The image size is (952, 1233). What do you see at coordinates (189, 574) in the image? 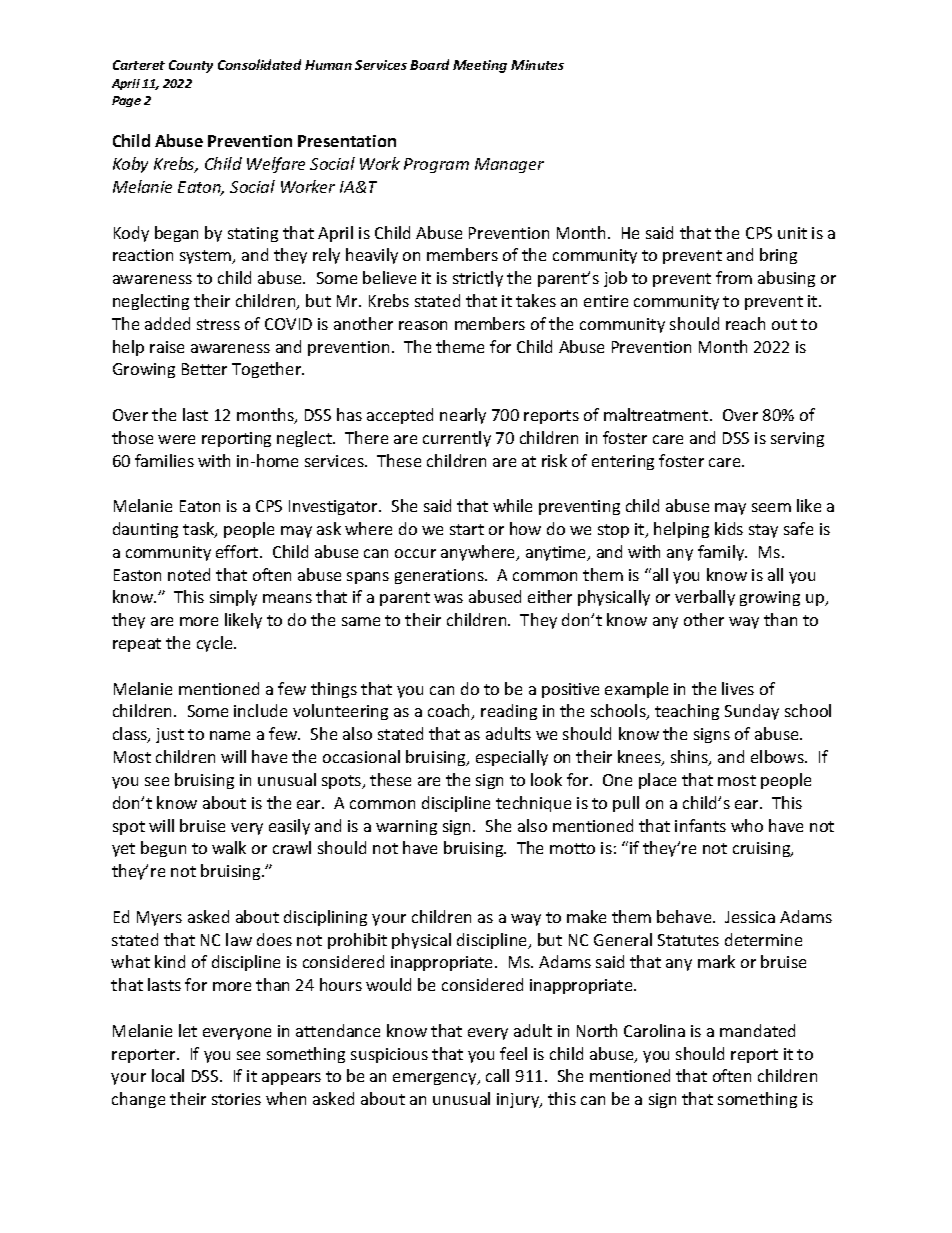
I see `noted` at bounding box center [189, 574].
